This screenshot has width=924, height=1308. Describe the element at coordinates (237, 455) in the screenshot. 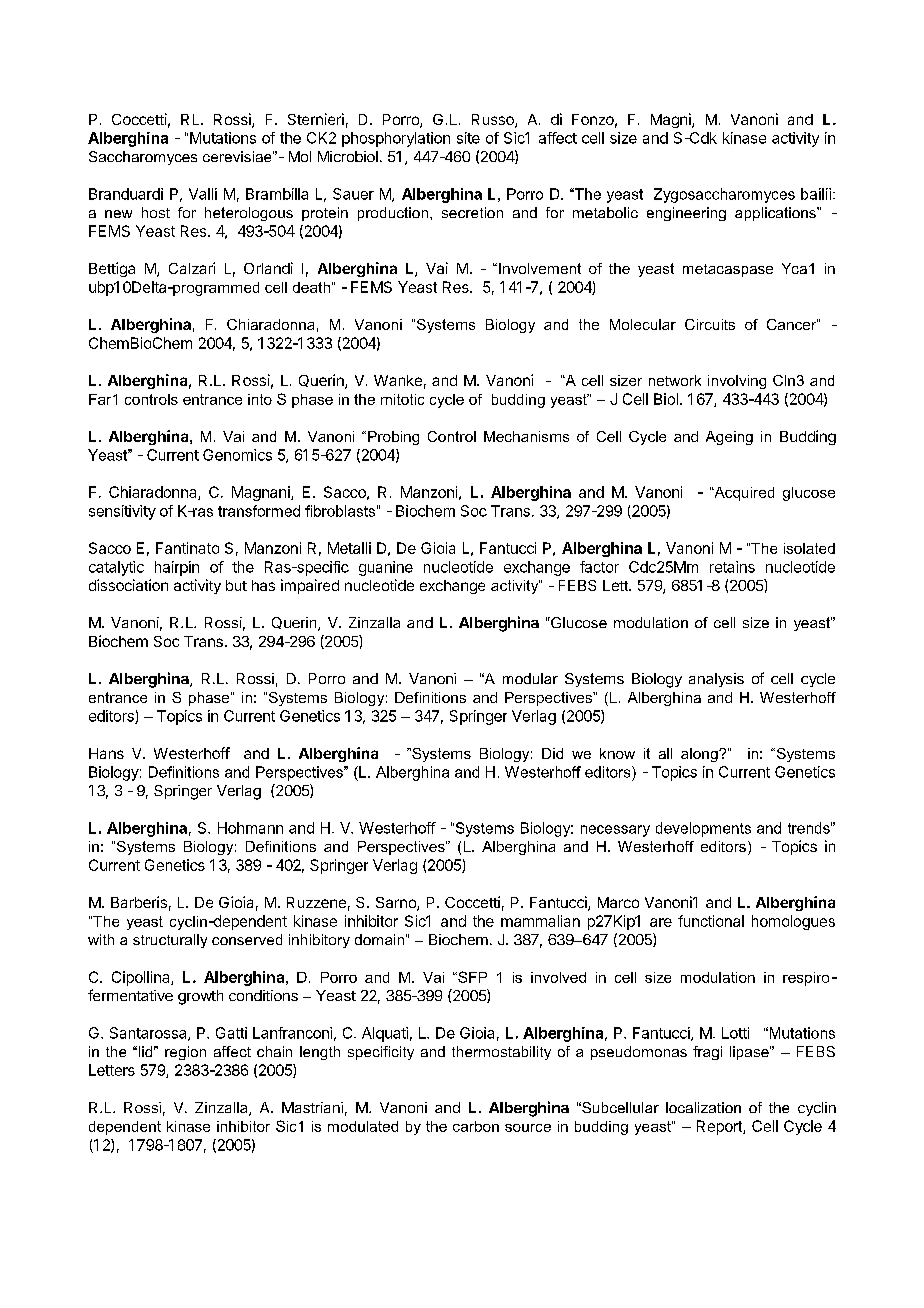

I see `Genomics` at that location.
